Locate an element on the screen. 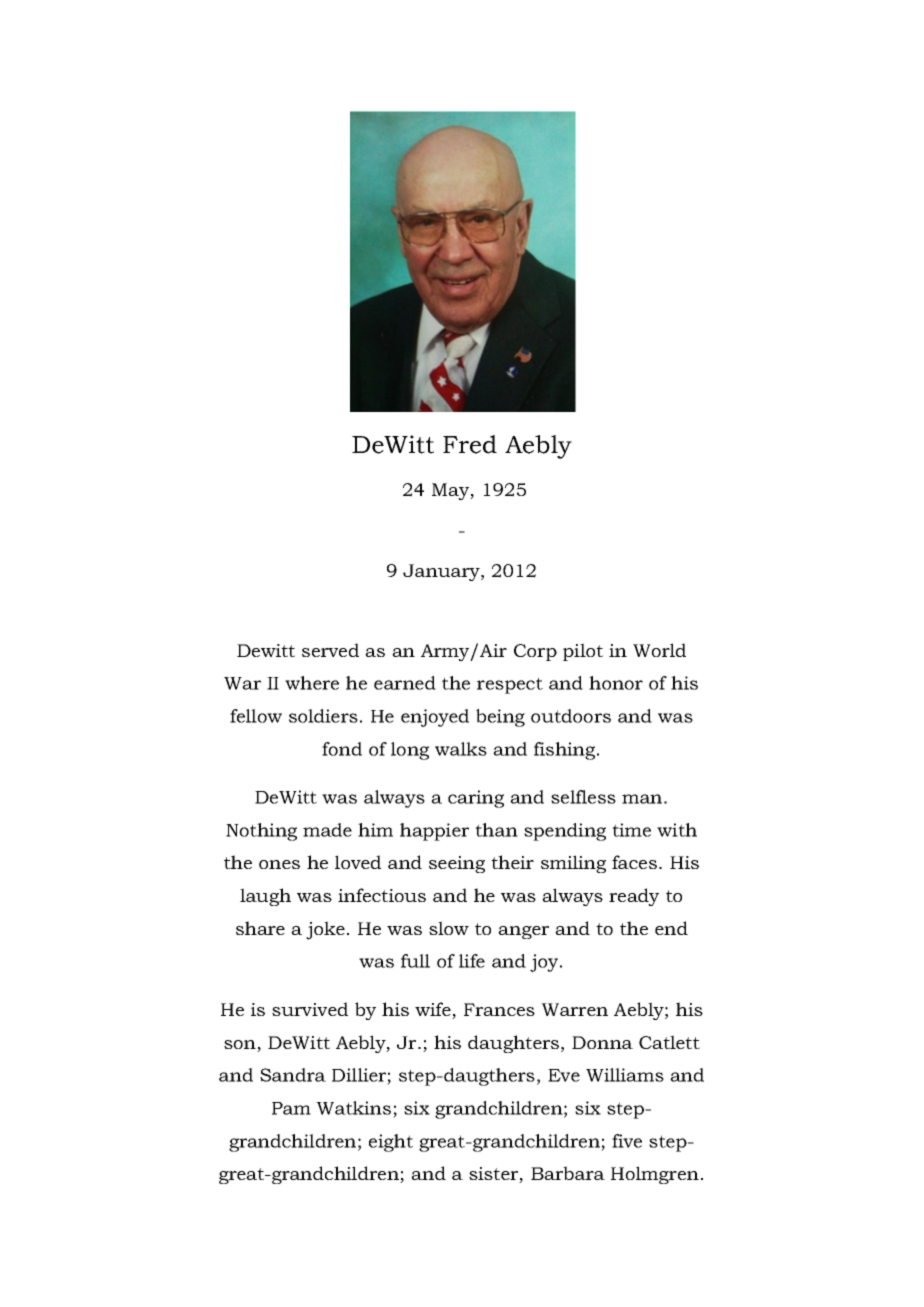  January is located at coordinates (442, 572).
